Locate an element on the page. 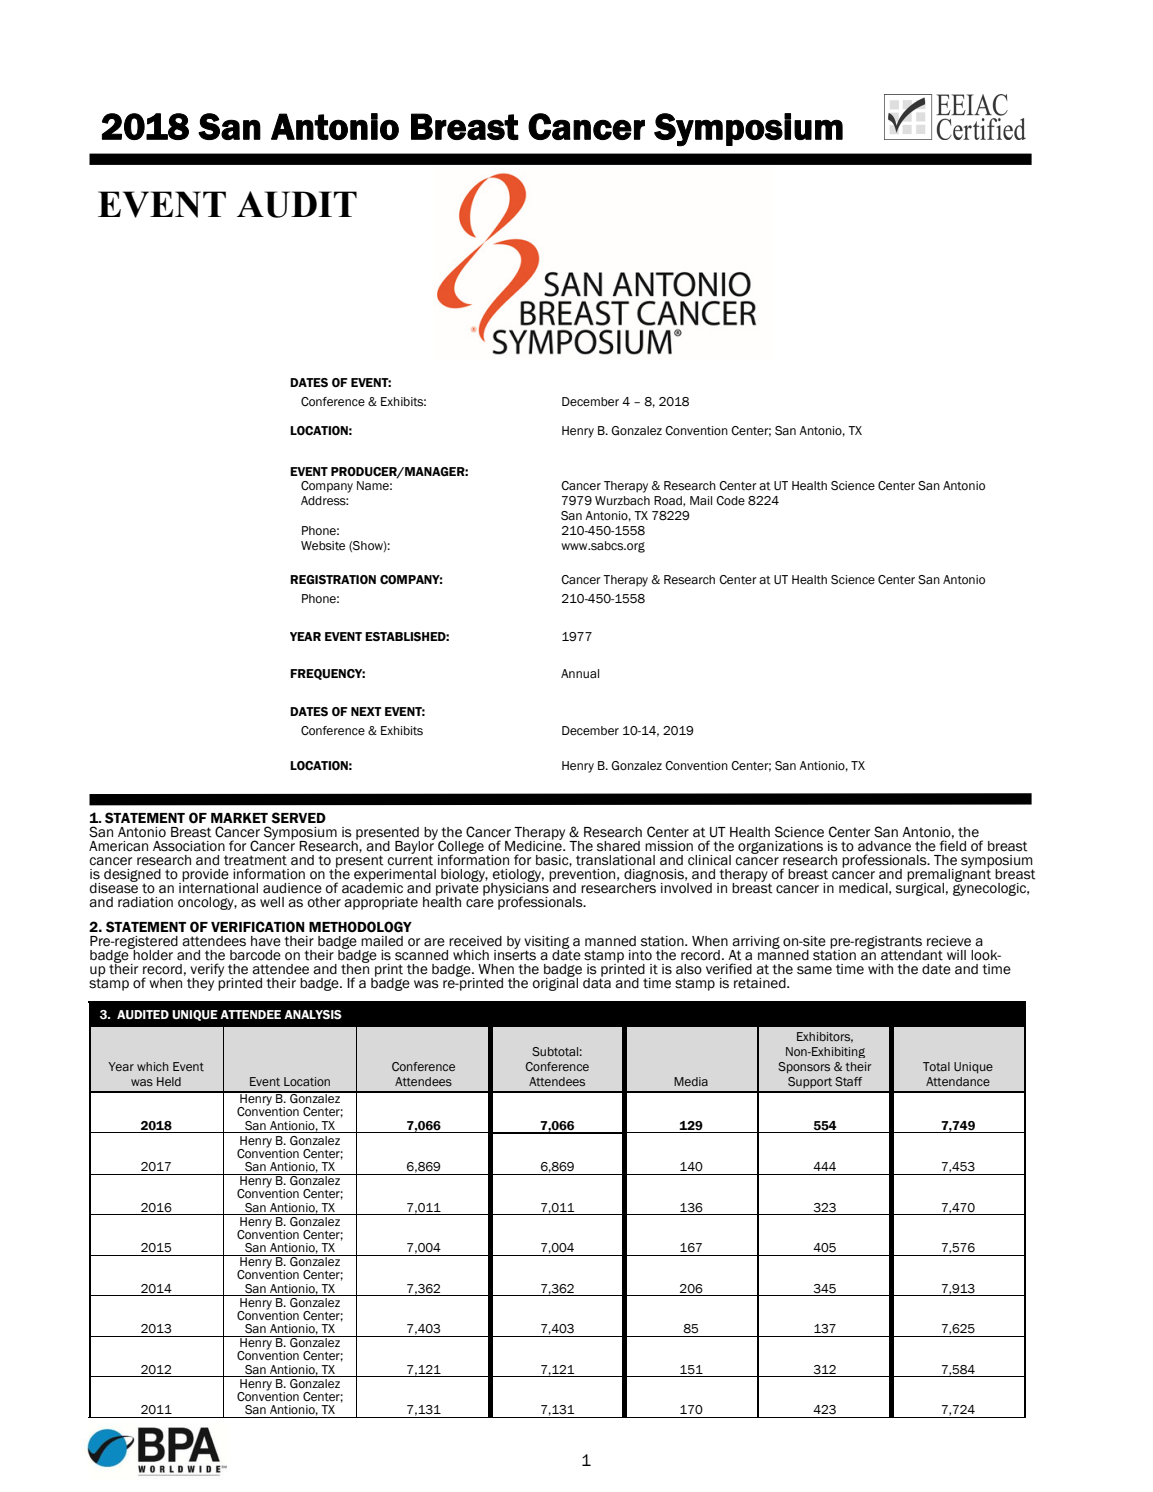  Medicine is located at coordinates (534, 845).
